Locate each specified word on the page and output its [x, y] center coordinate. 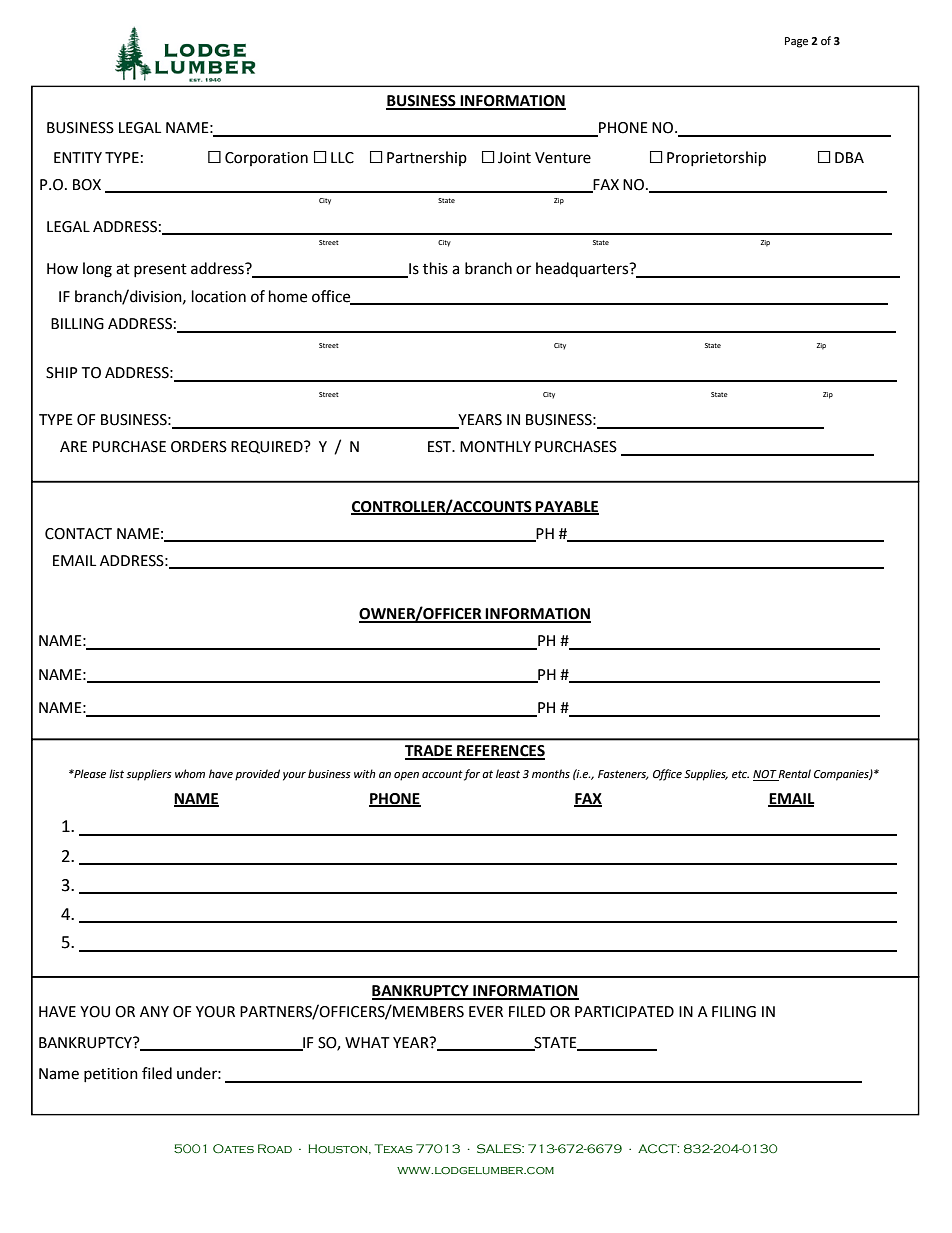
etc [740, 774]
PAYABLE [566, 507]
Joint [514, 158]
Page [796, 42]
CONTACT [78, 534]
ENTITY [78, 157]
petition [111, 1075]
